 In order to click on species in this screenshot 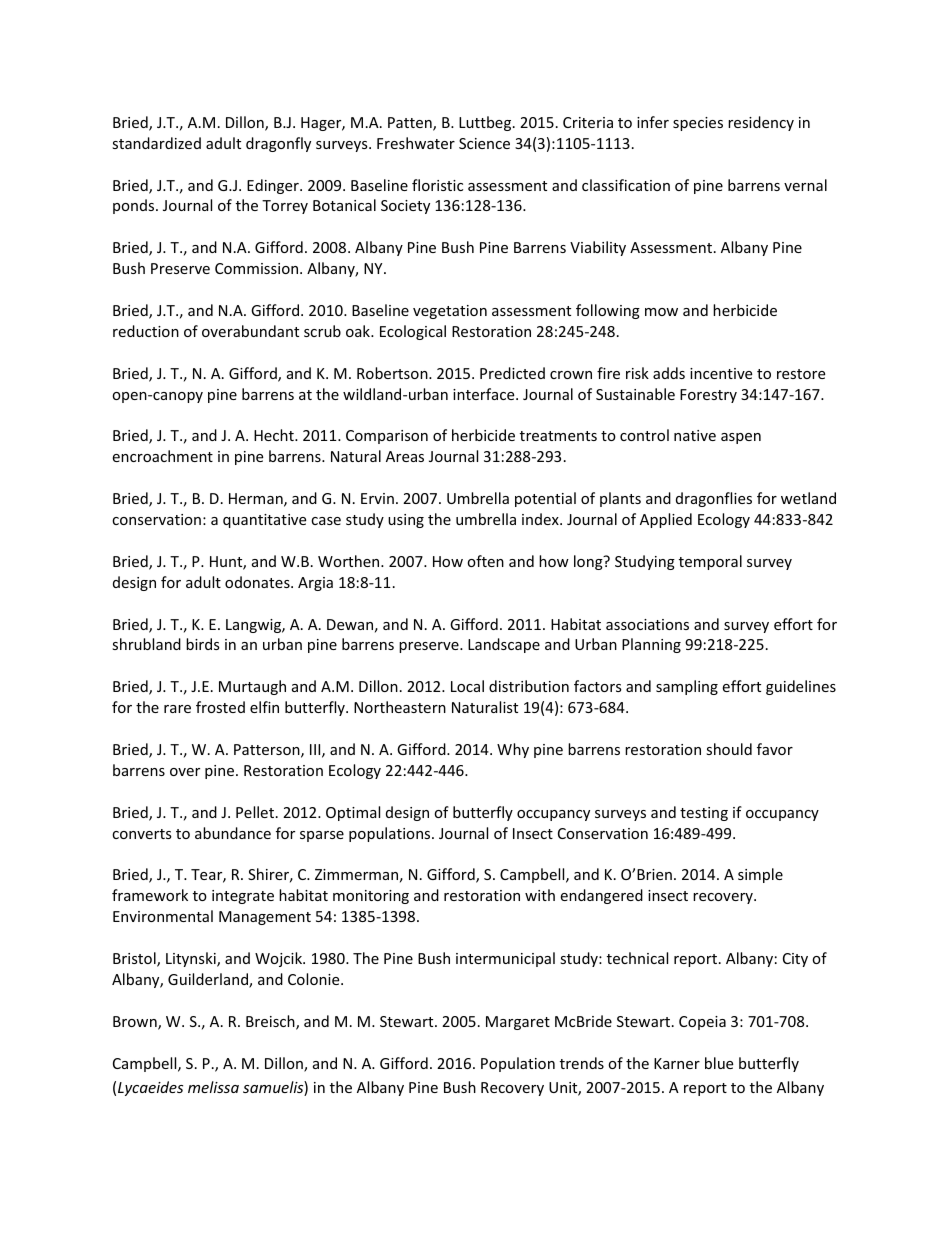, I will do `click(698, 124)`.
